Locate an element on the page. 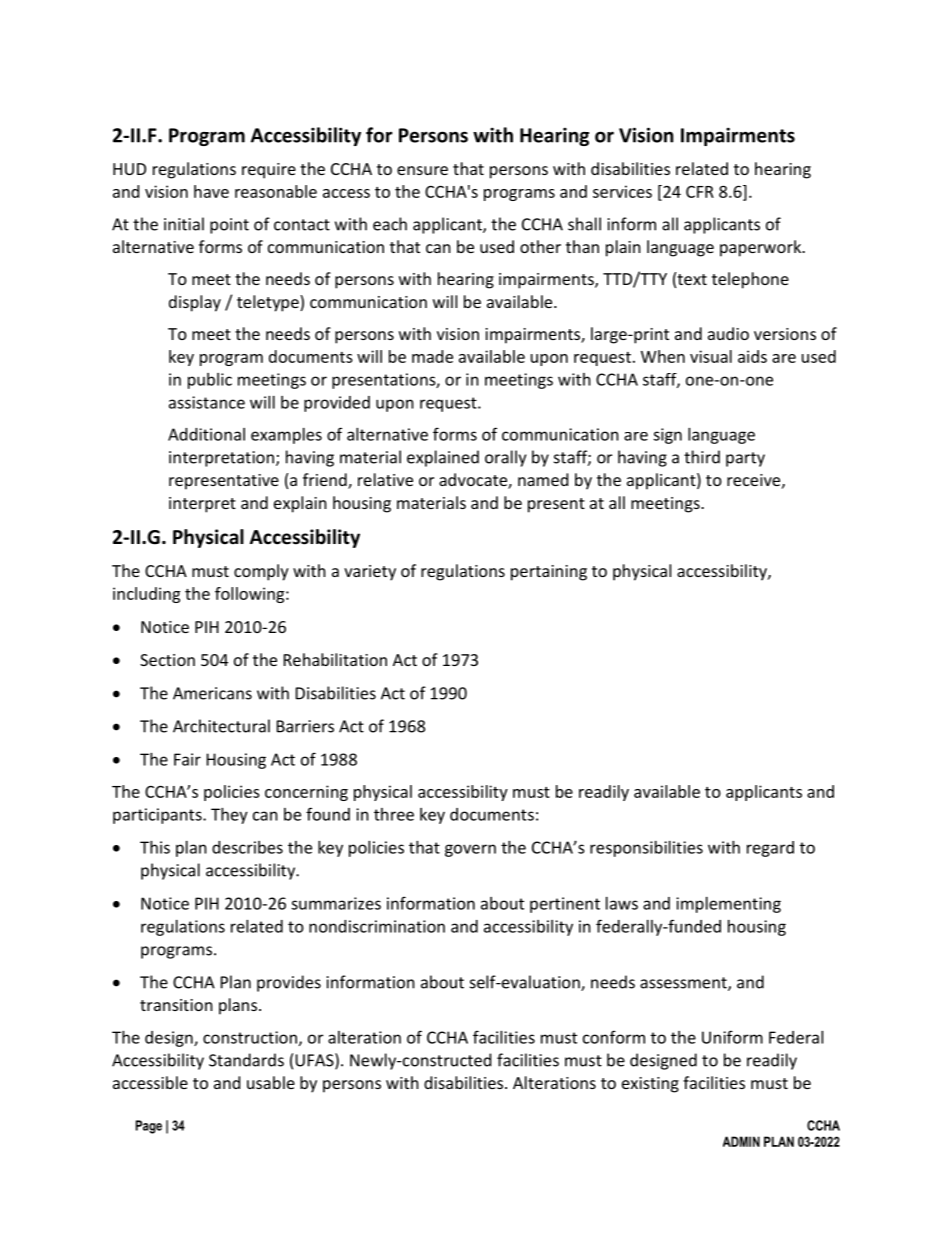 The height and width of the image is (1233, 952). CFR is located at coordinates (700, 192).
